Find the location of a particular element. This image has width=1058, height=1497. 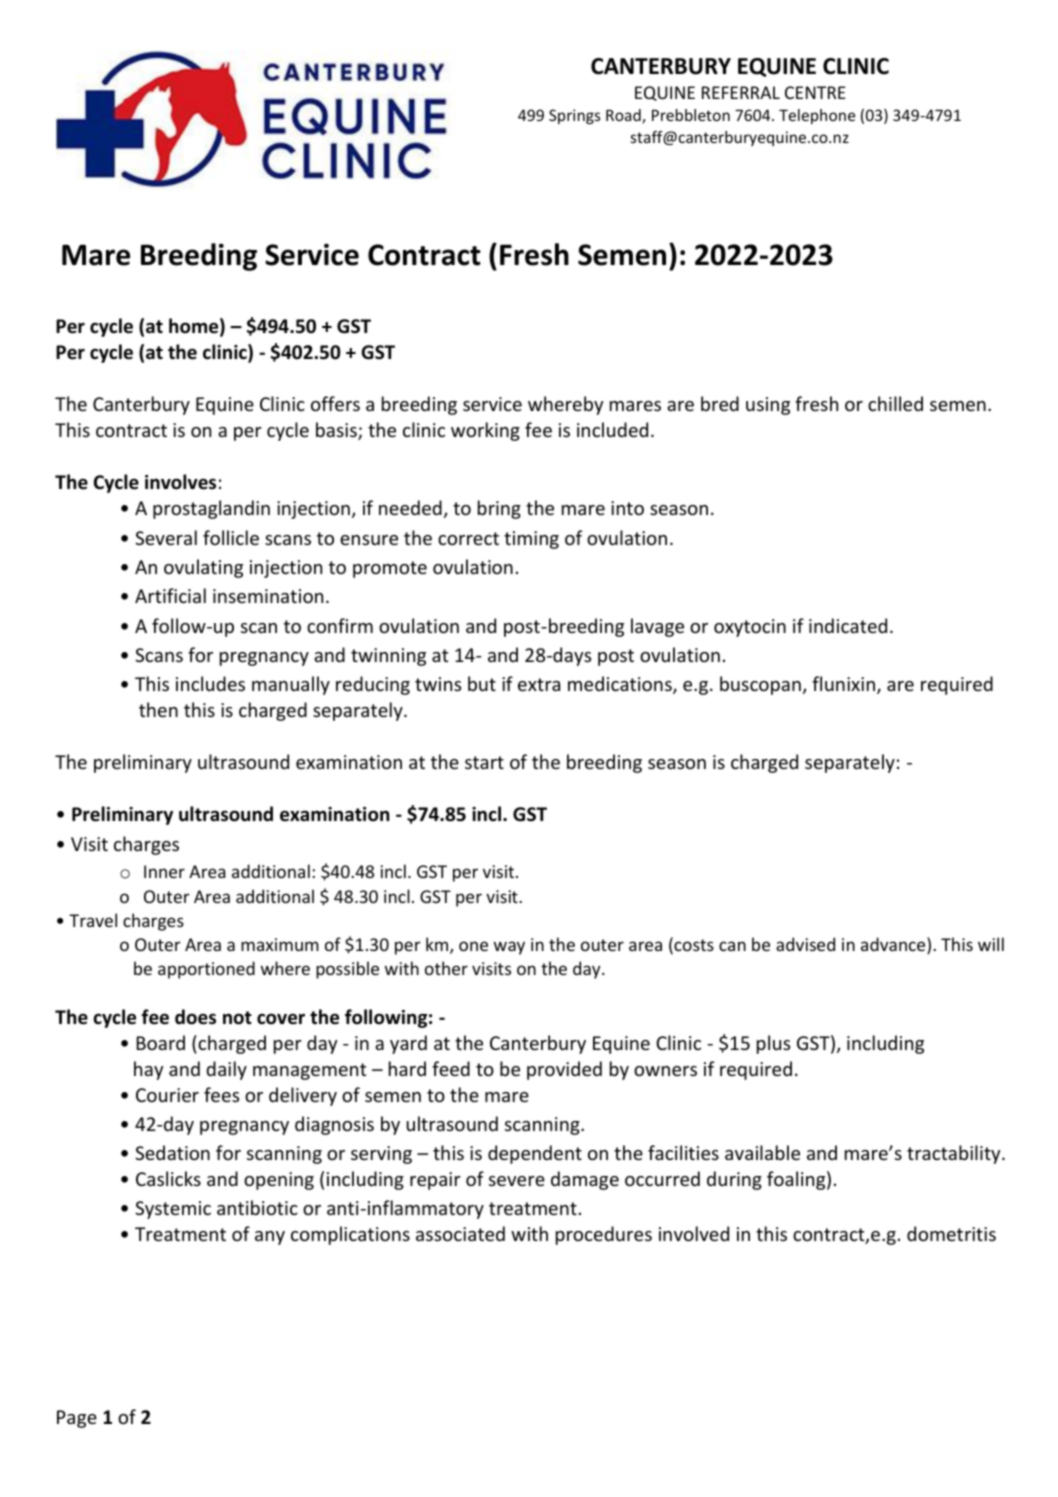

Springs is located at coordinates (574, 116).
